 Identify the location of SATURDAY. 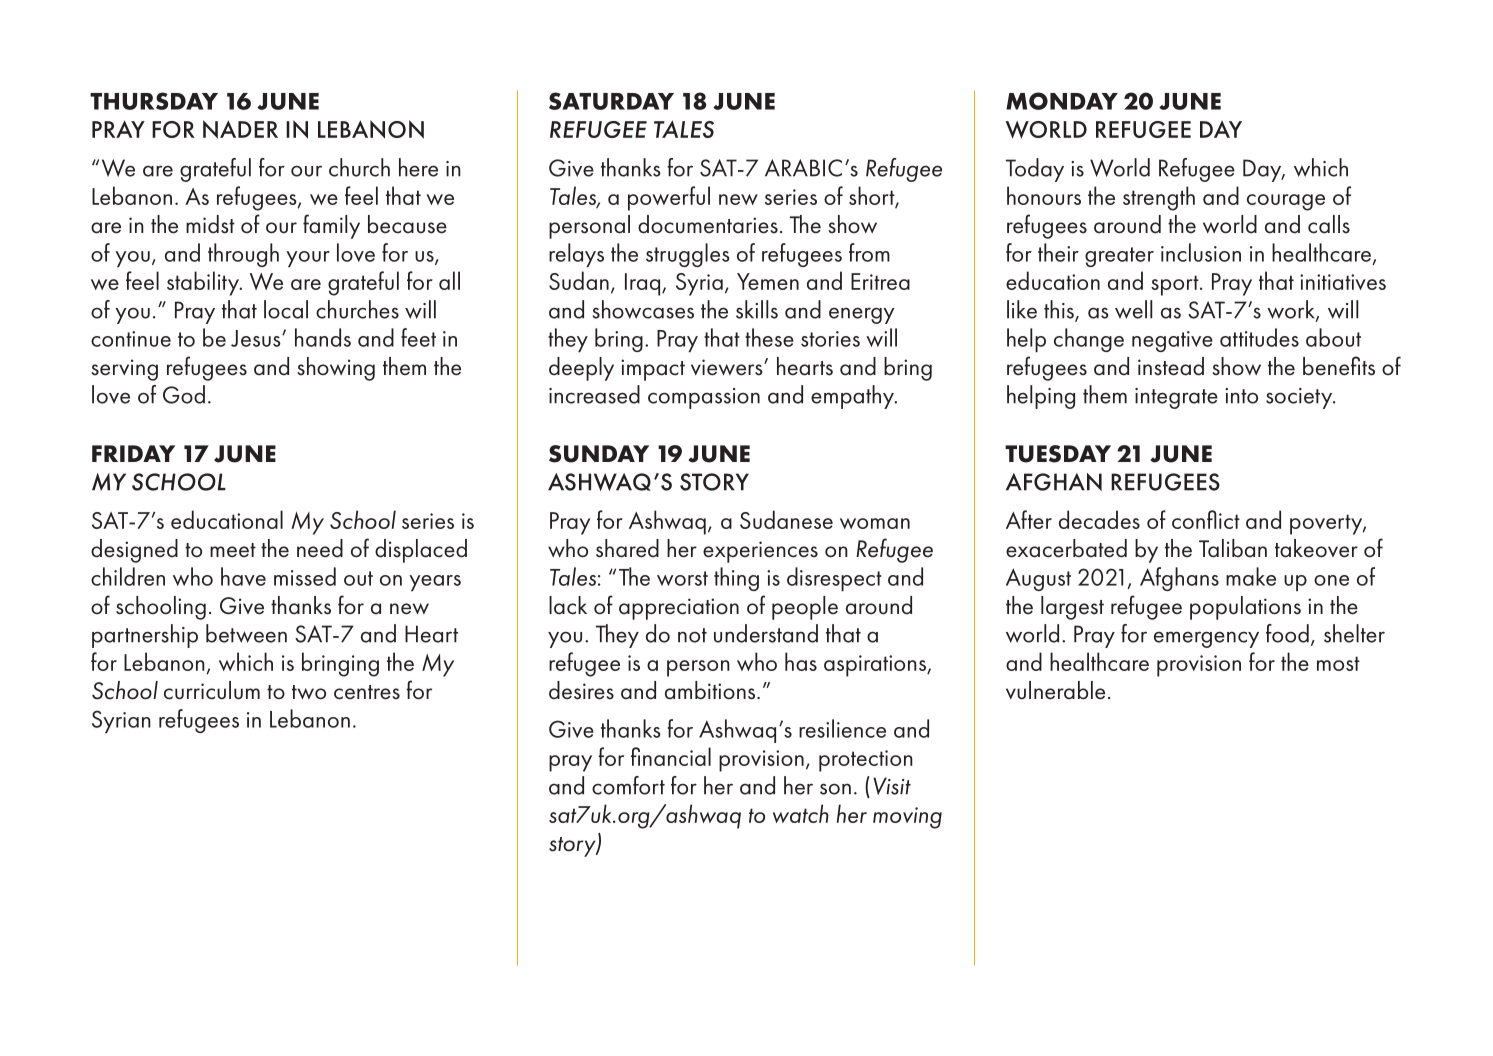
(611, 101).
